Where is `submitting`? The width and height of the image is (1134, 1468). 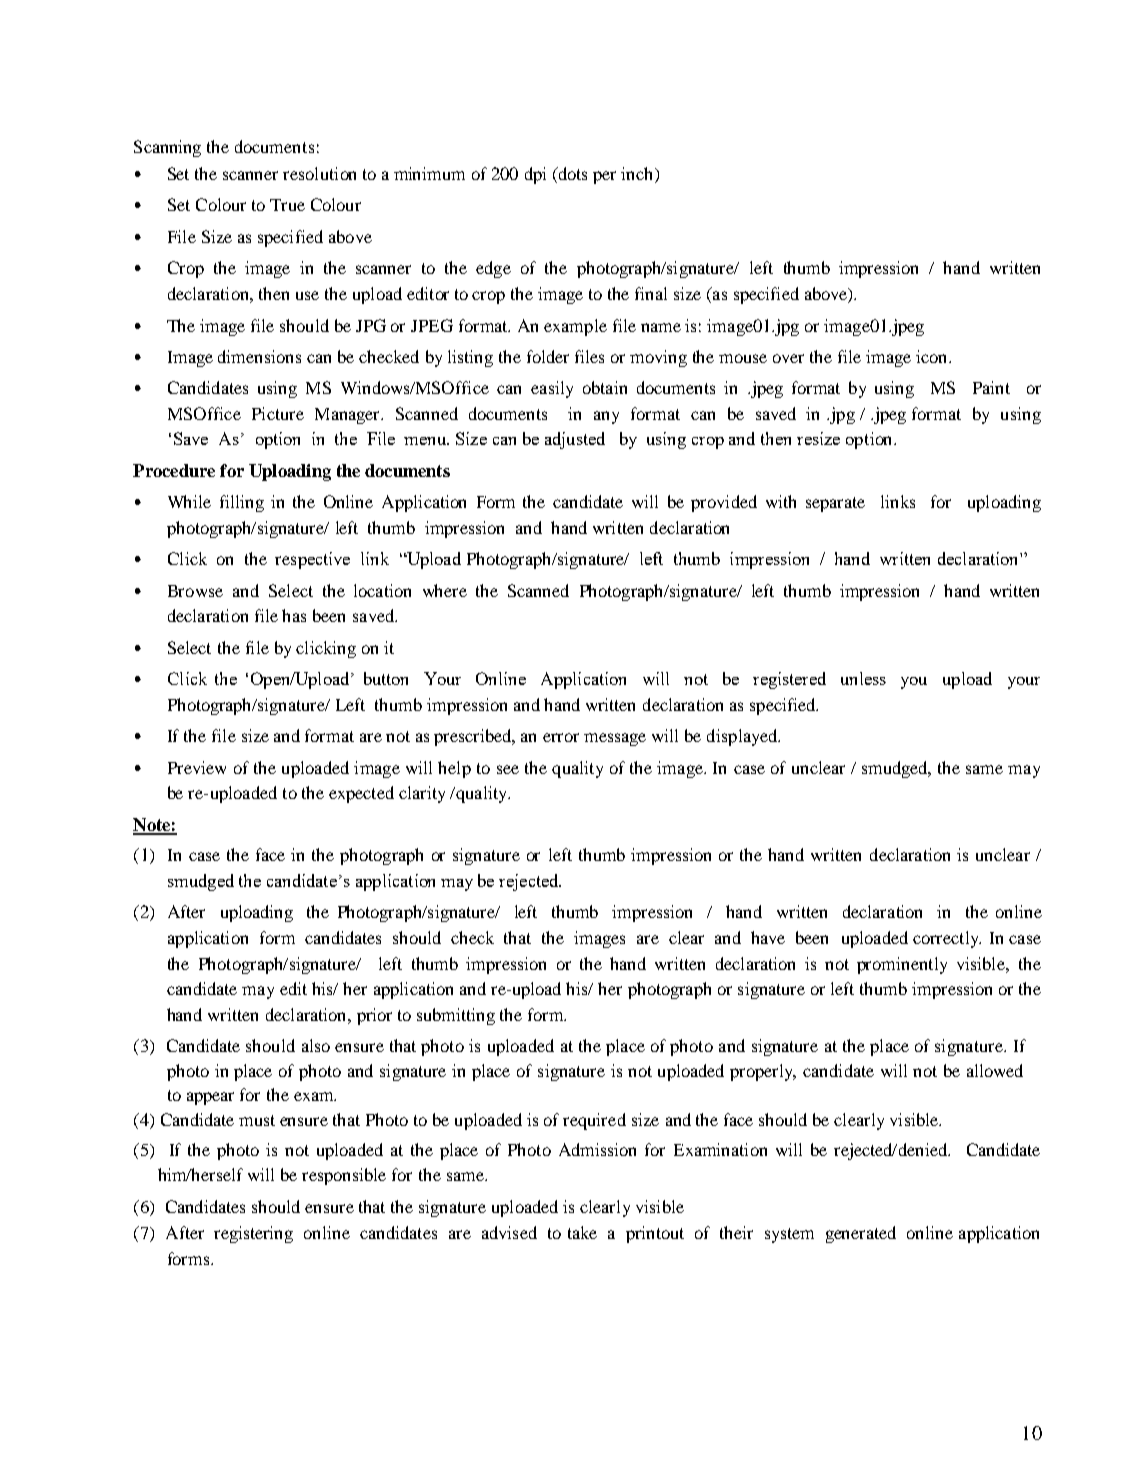 submitting is located at coordinates (456, 1016).
